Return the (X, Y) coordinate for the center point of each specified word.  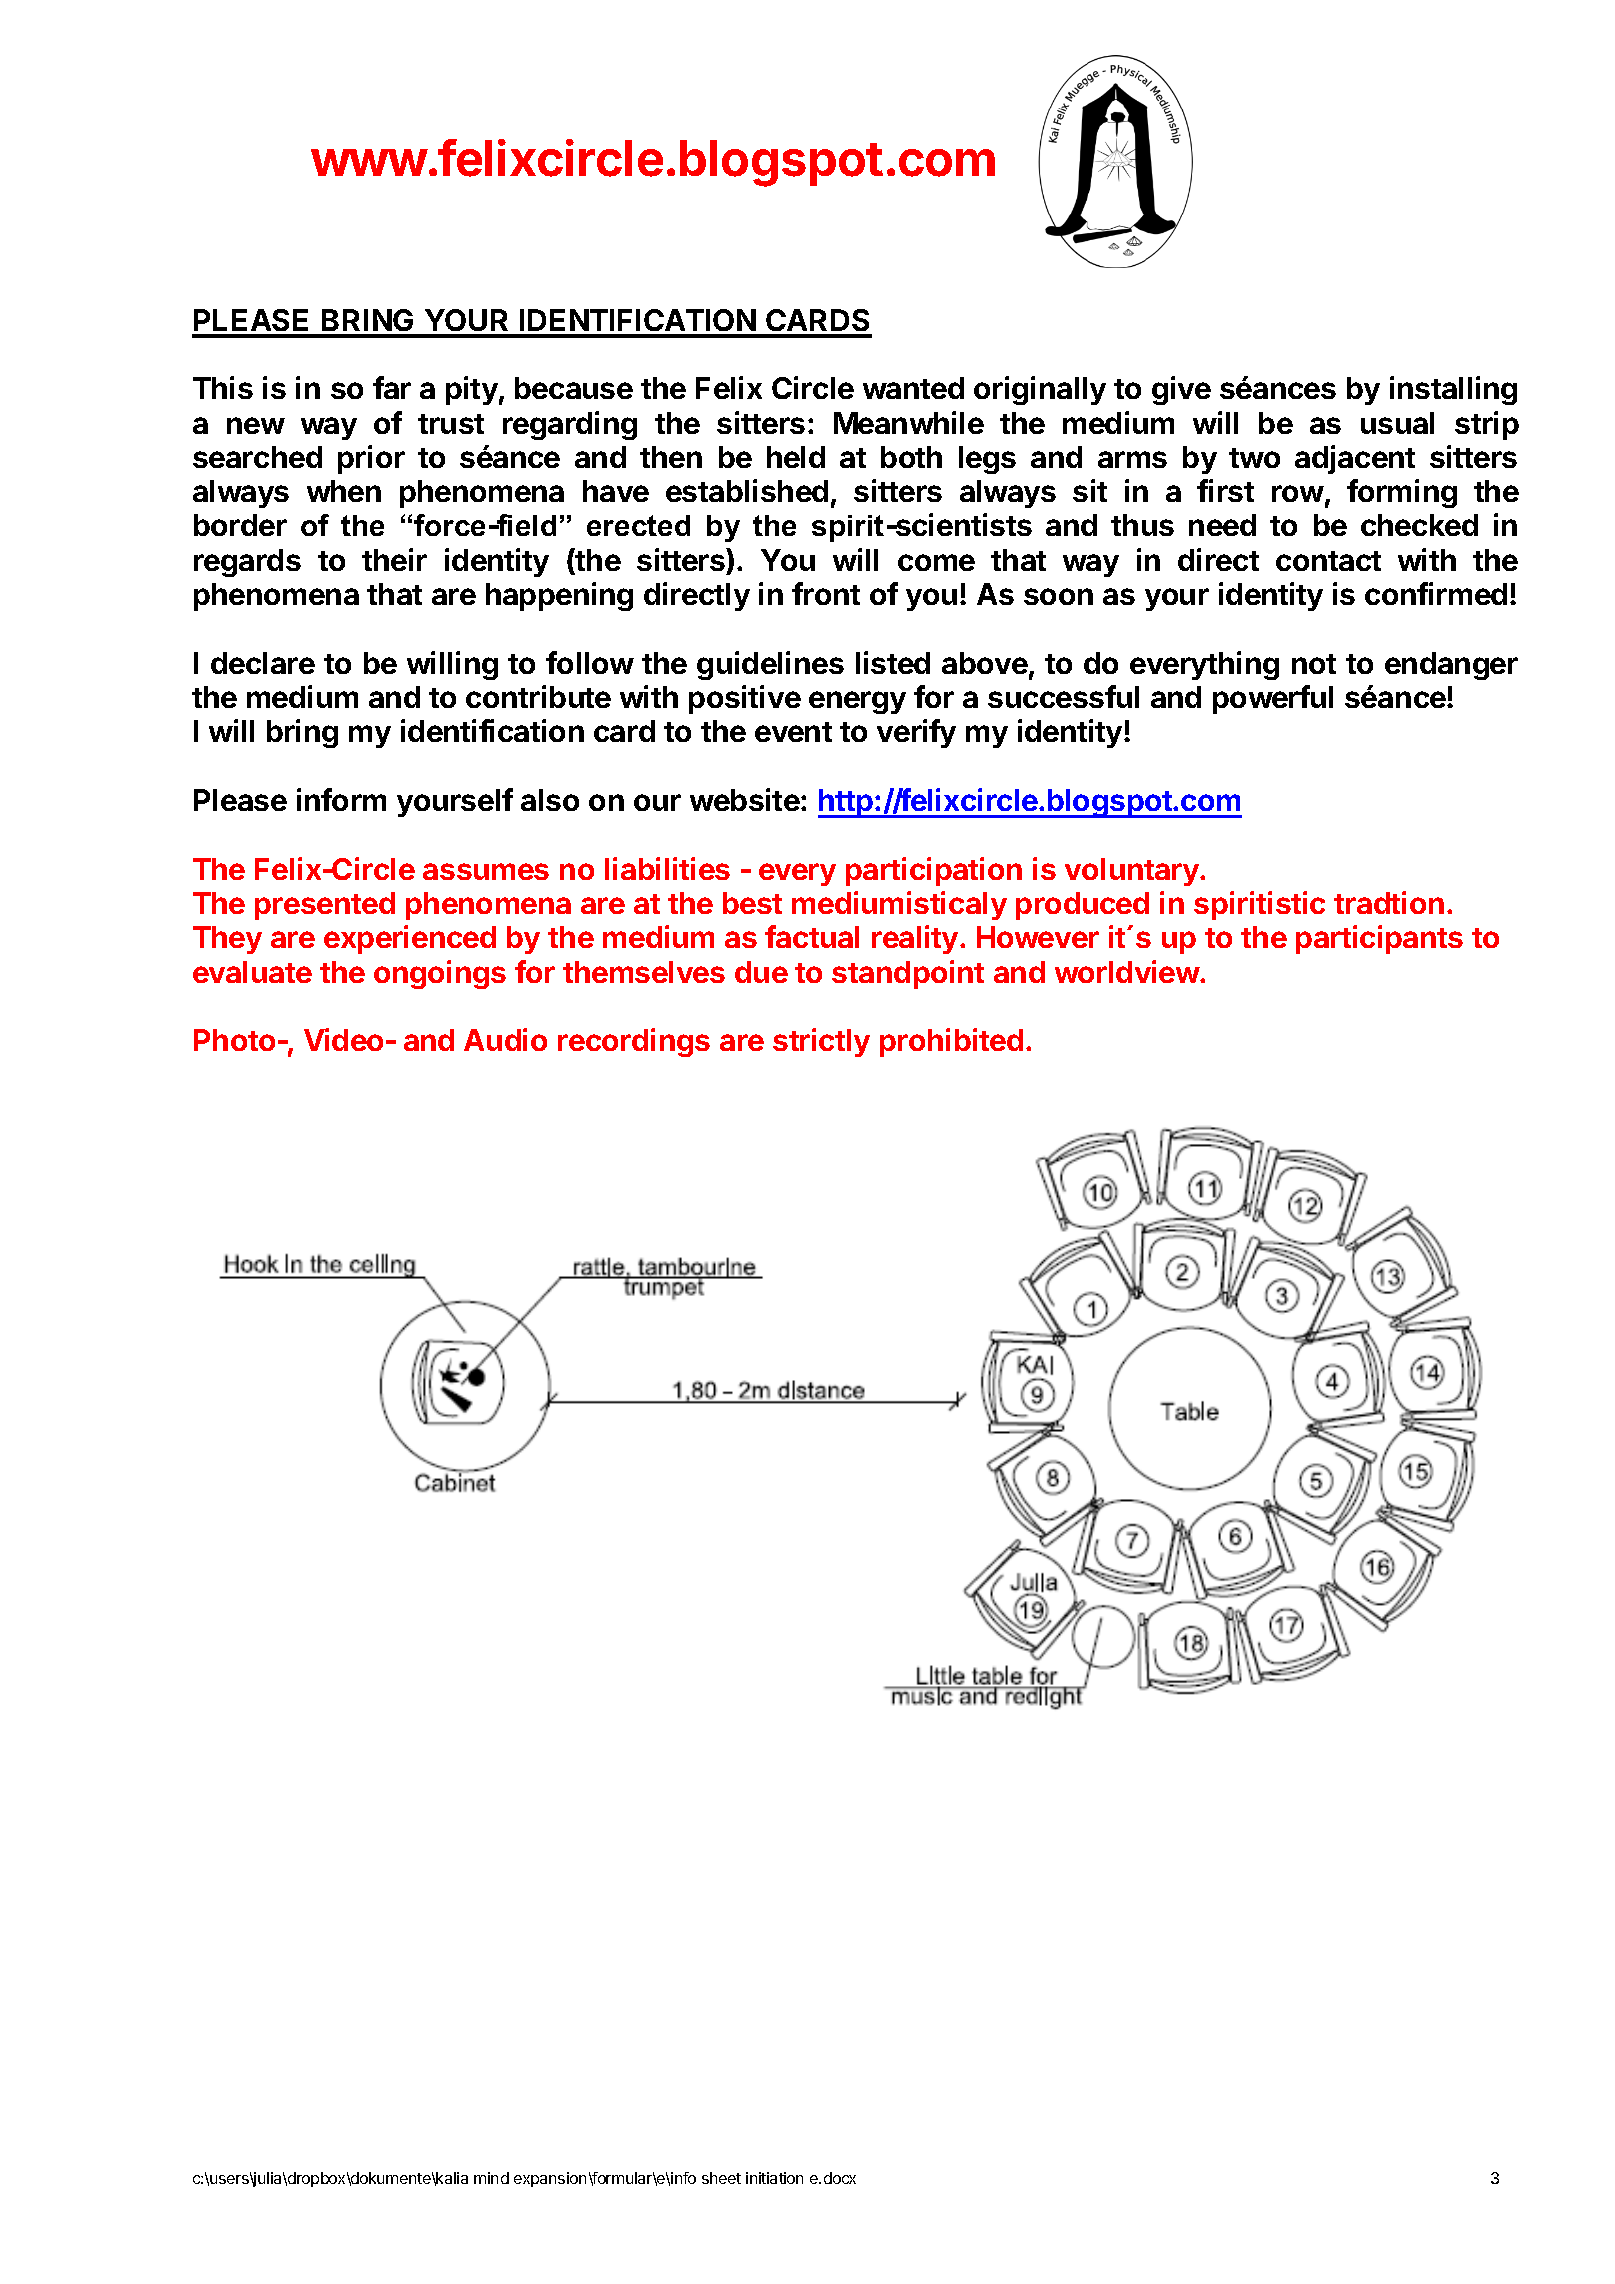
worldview (1128, 971)
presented (325, 906)
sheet (721, 2178)
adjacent (1355, 459)
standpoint (908, 974)
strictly (821, 1042)
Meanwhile (909, 422)
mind (491, 2178)
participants (1379, 939)
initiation (774, 2178)
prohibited (951, 1042)
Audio (505, 1039)
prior (371, 459)
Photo (234, 1040)
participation (934, 871)
